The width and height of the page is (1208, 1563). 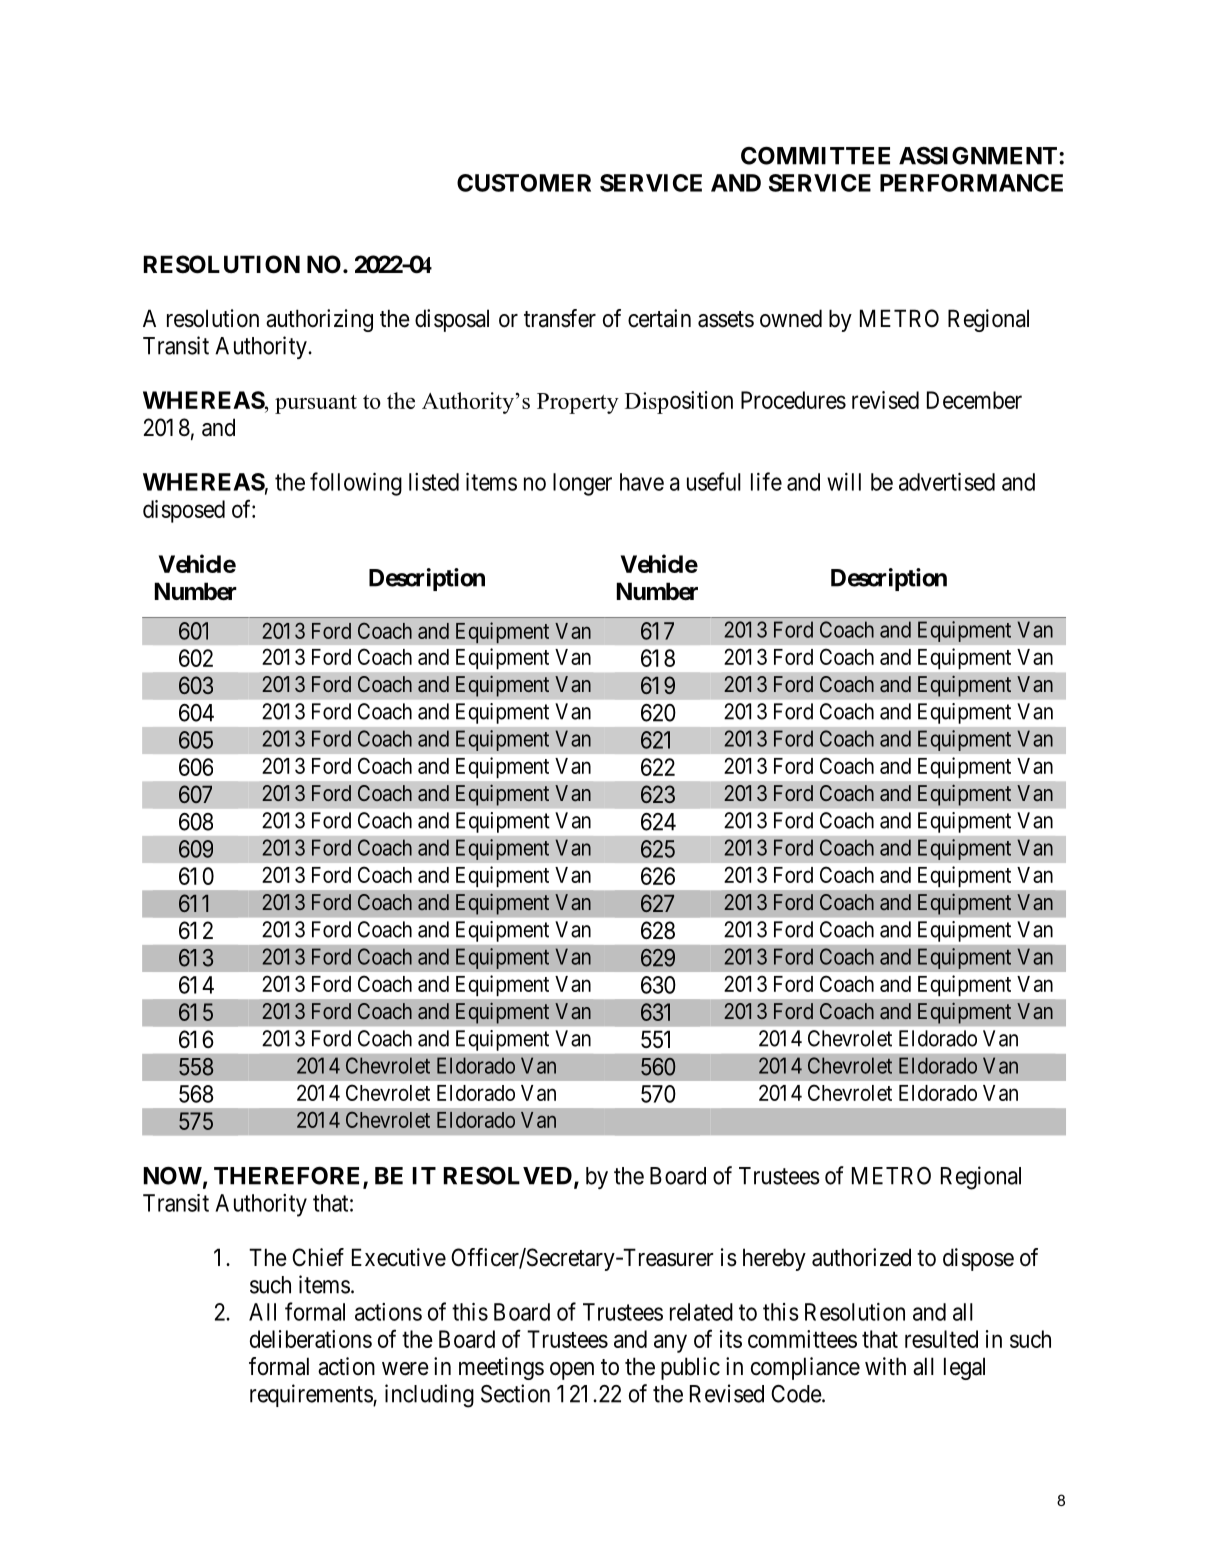 I want to click on RESOLVED, so click(x=508, y=1175).
